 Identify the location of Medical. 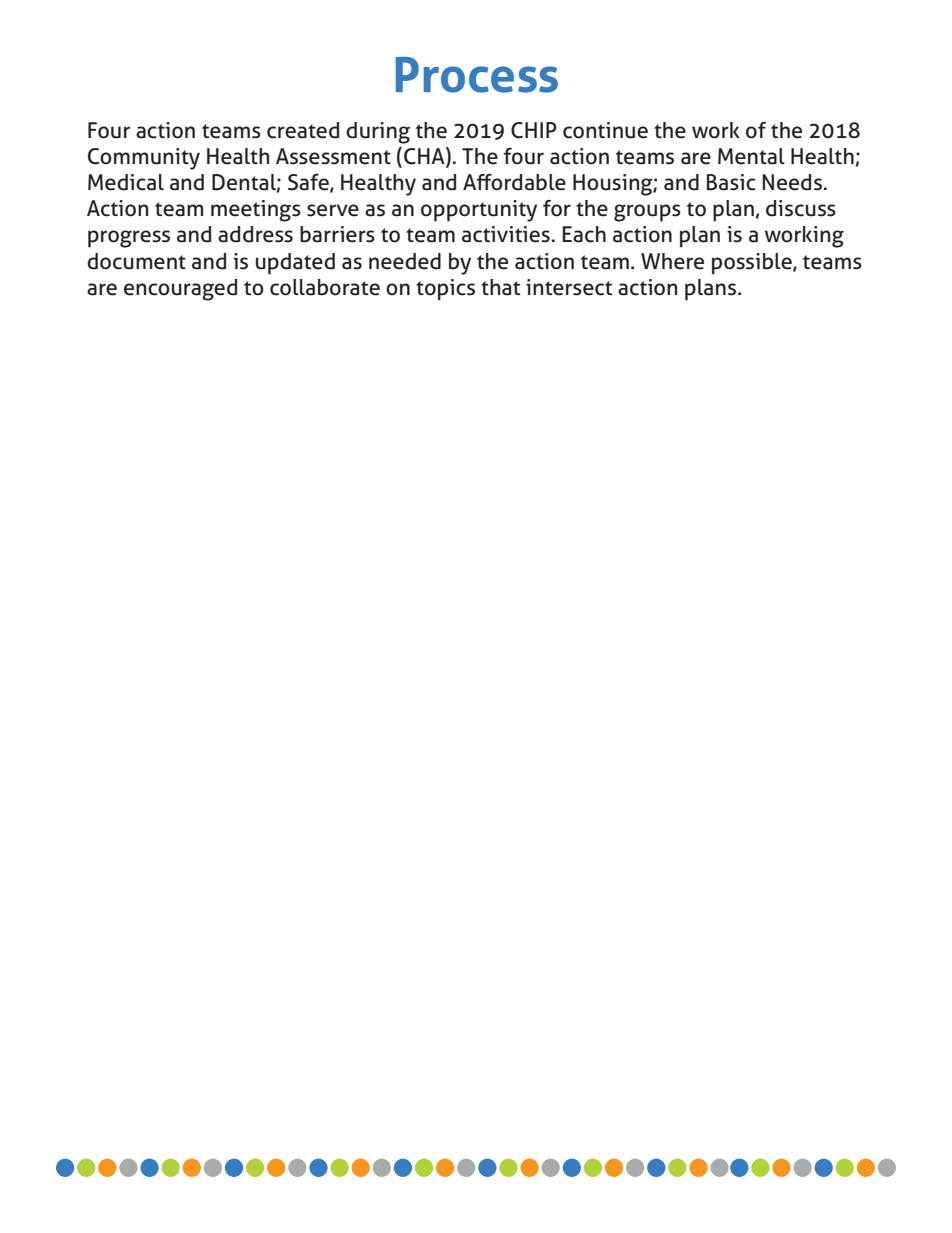
(126, 182).
